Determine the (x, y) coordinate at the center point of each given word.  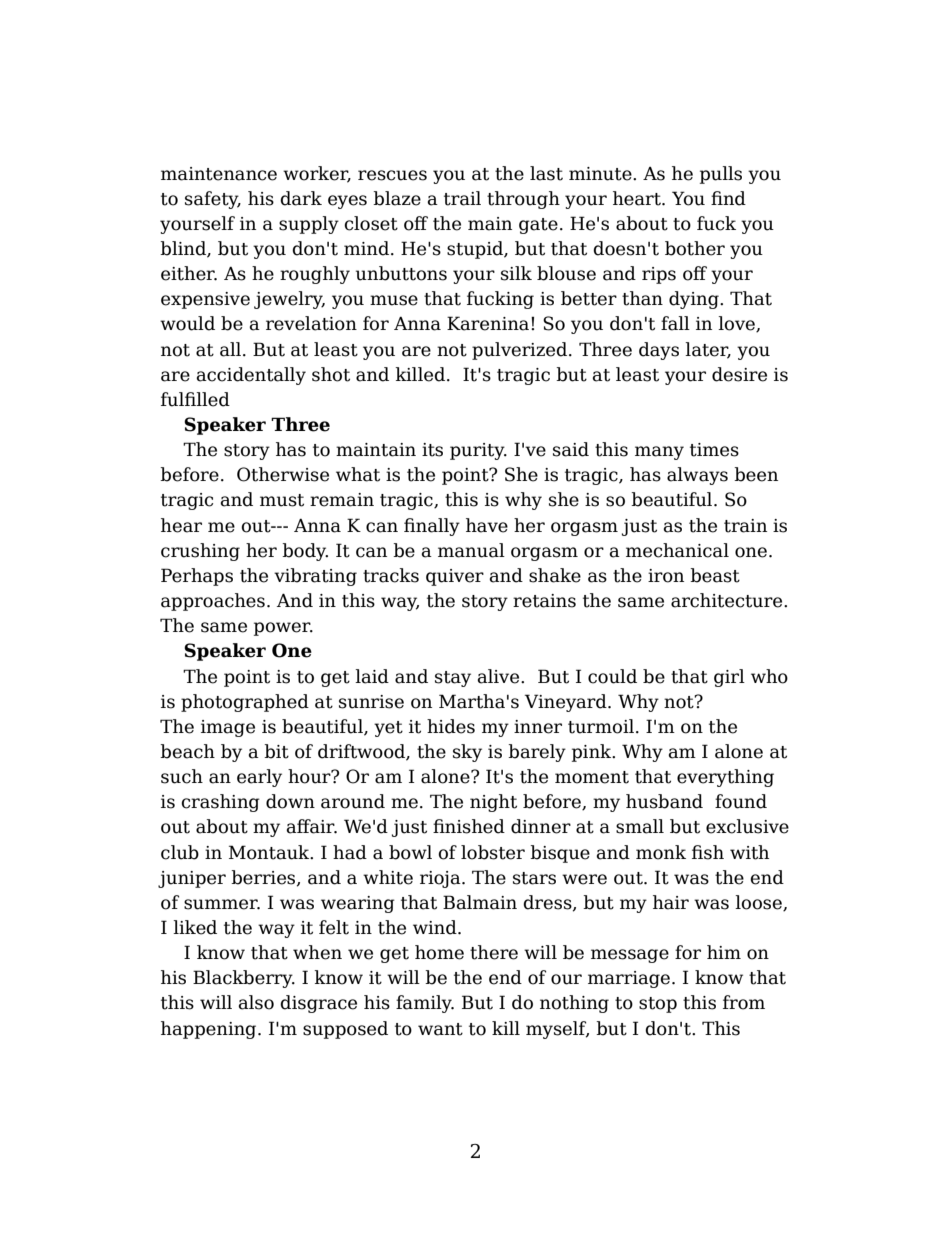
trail (462, 198)
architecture (728, 600)
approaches (213, 602)
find (728, 198)
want (440, 1029)
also (256, 1002)
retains (544, 601)
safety (213, 200)
